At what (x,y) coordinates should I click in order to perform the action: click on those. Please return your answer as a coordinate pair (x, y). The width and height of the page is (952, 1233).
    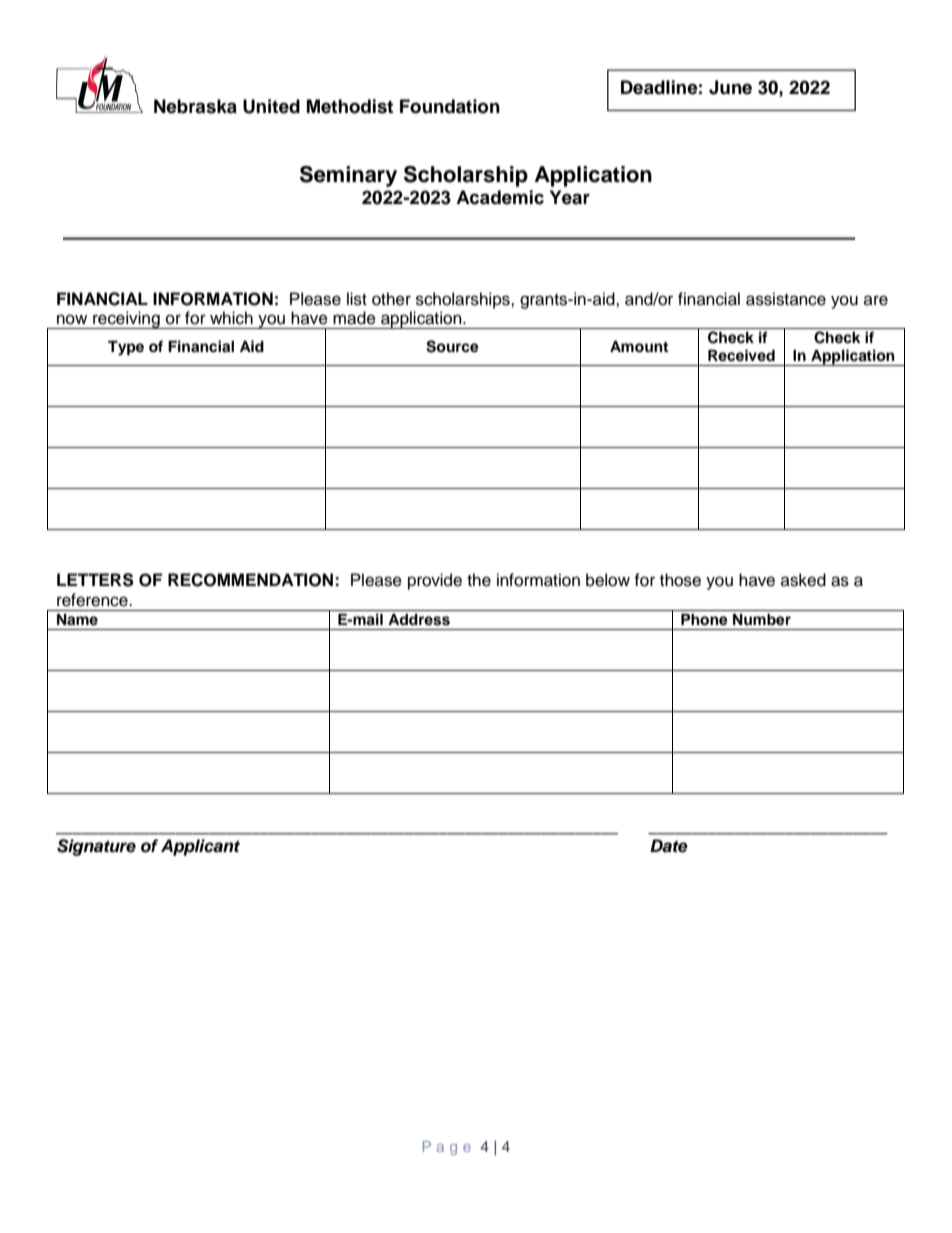
    Looking at the image, I should click on (680, 580).
